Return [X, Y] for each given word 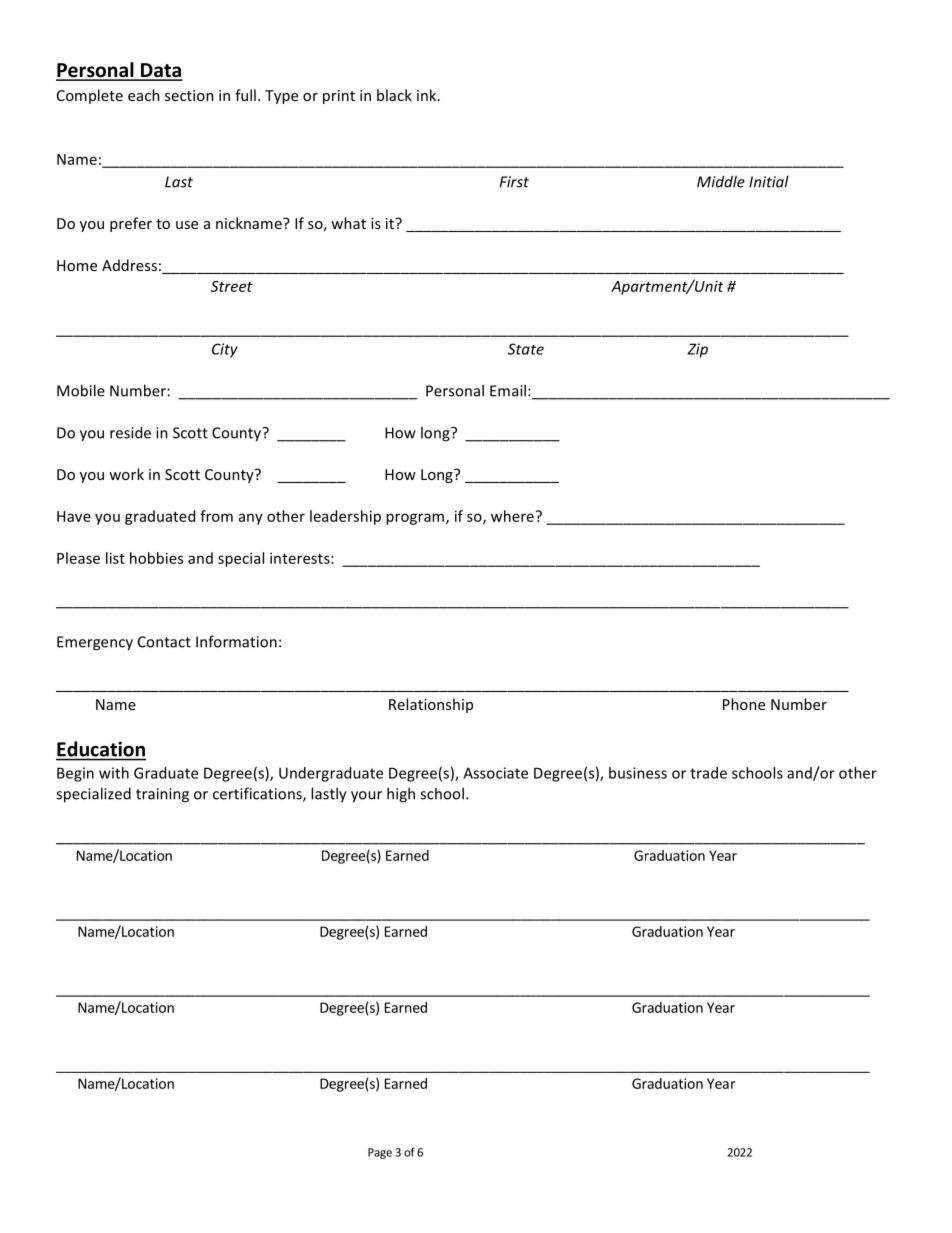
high [401, 795]
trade [708, 773]
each [144, 95]
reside [130, 432]
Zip [697, 350]
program [416, 519]
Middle [721, 181]
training [162, 795]
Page [380, 1153]
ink [428, 95]
